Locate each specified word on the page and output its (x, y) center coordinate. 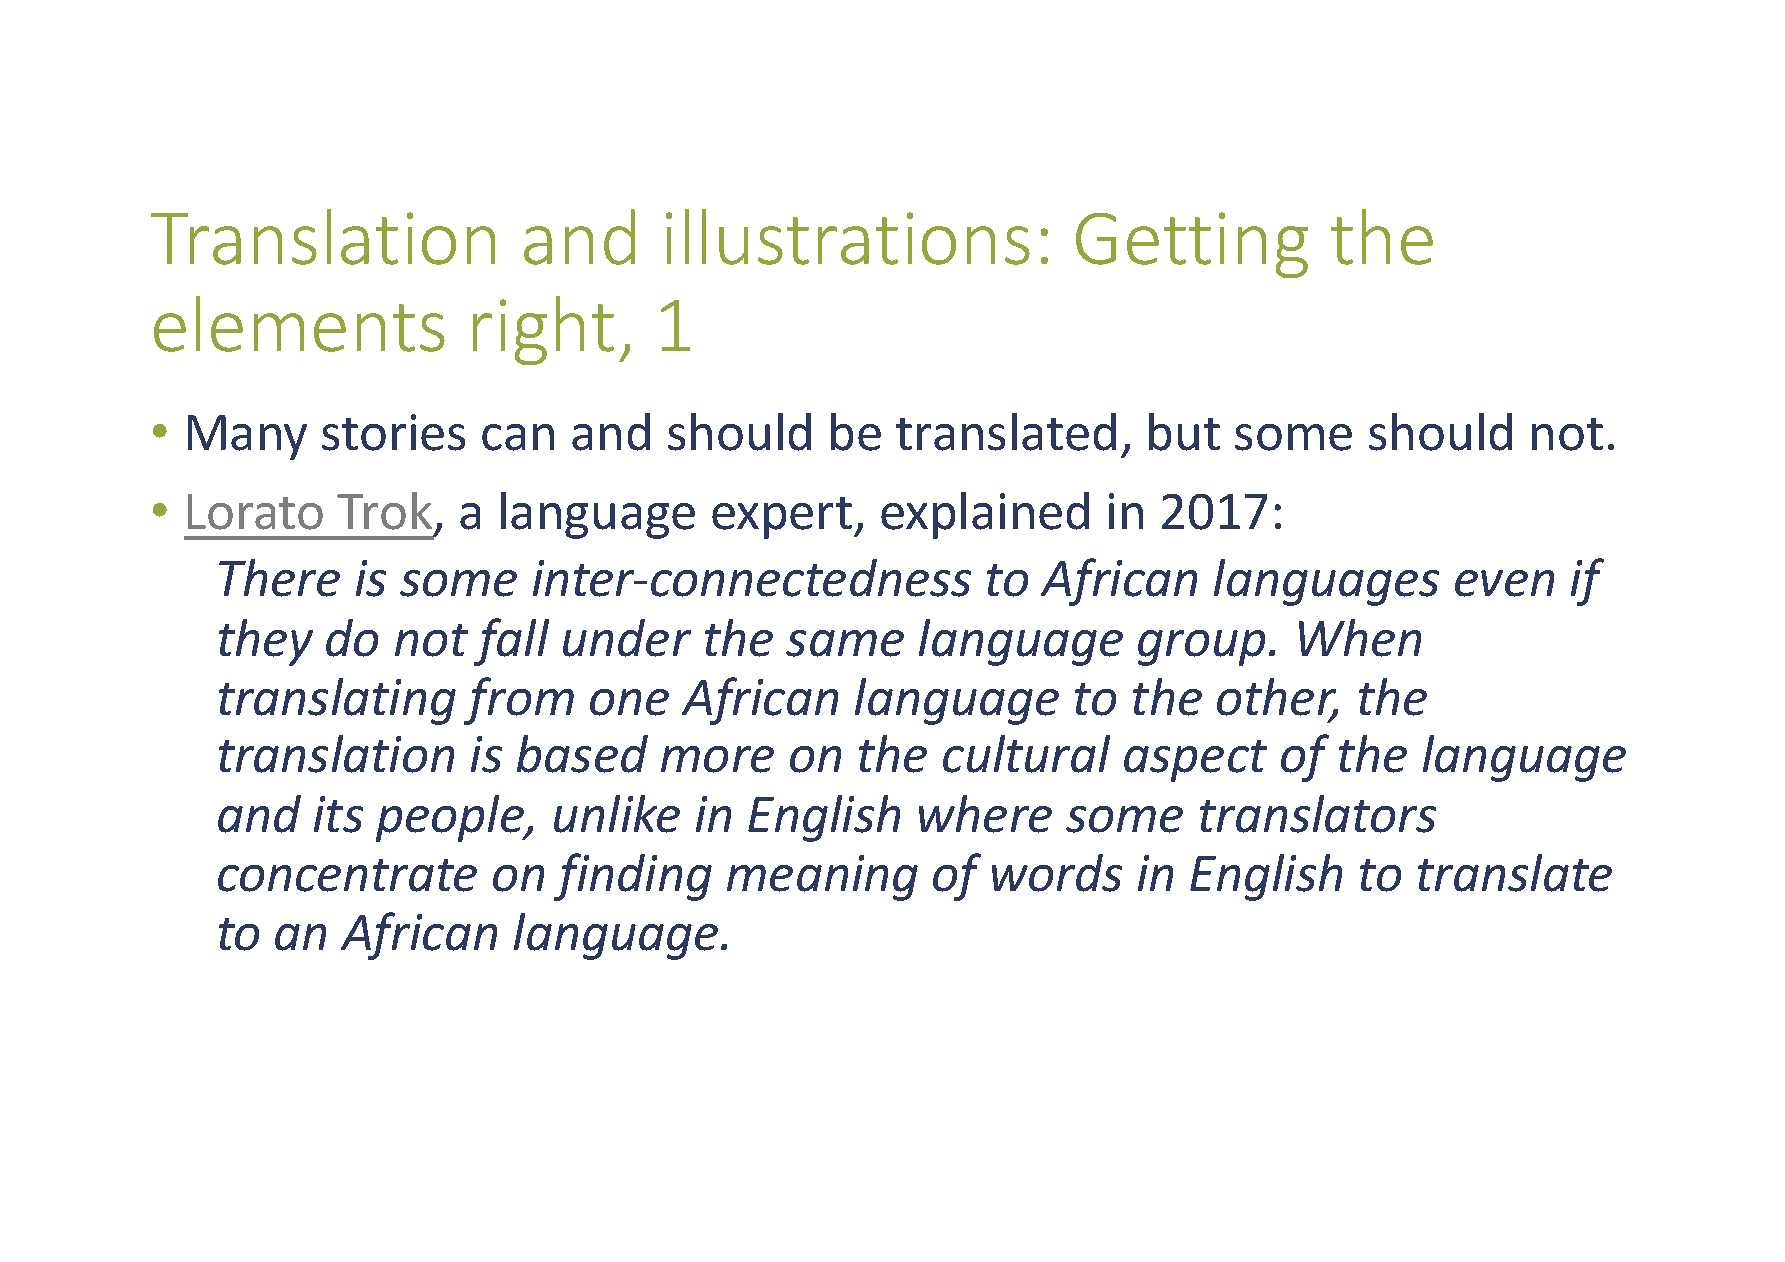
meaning (822, 878)
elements (299, 324)
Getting (1192, 245)
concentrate (347, 875)
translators (1318, 814)
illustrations (848, 237)
